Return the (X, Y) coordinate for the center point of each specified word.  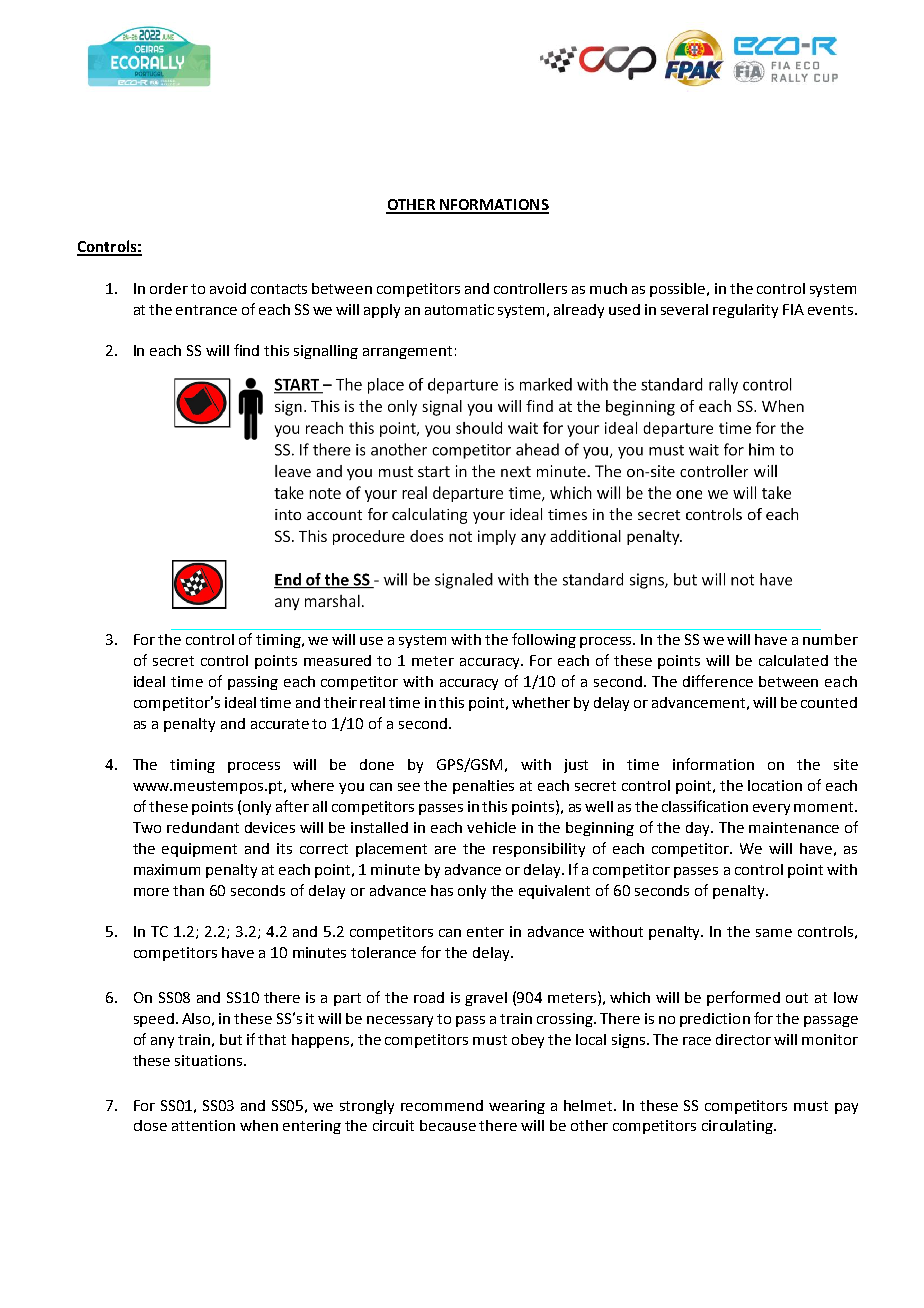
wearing (517, 1107)
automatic (459, 309)
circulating (739, 1127)
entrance (206, 310)
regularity (745, 311)
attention (203, 1125)
